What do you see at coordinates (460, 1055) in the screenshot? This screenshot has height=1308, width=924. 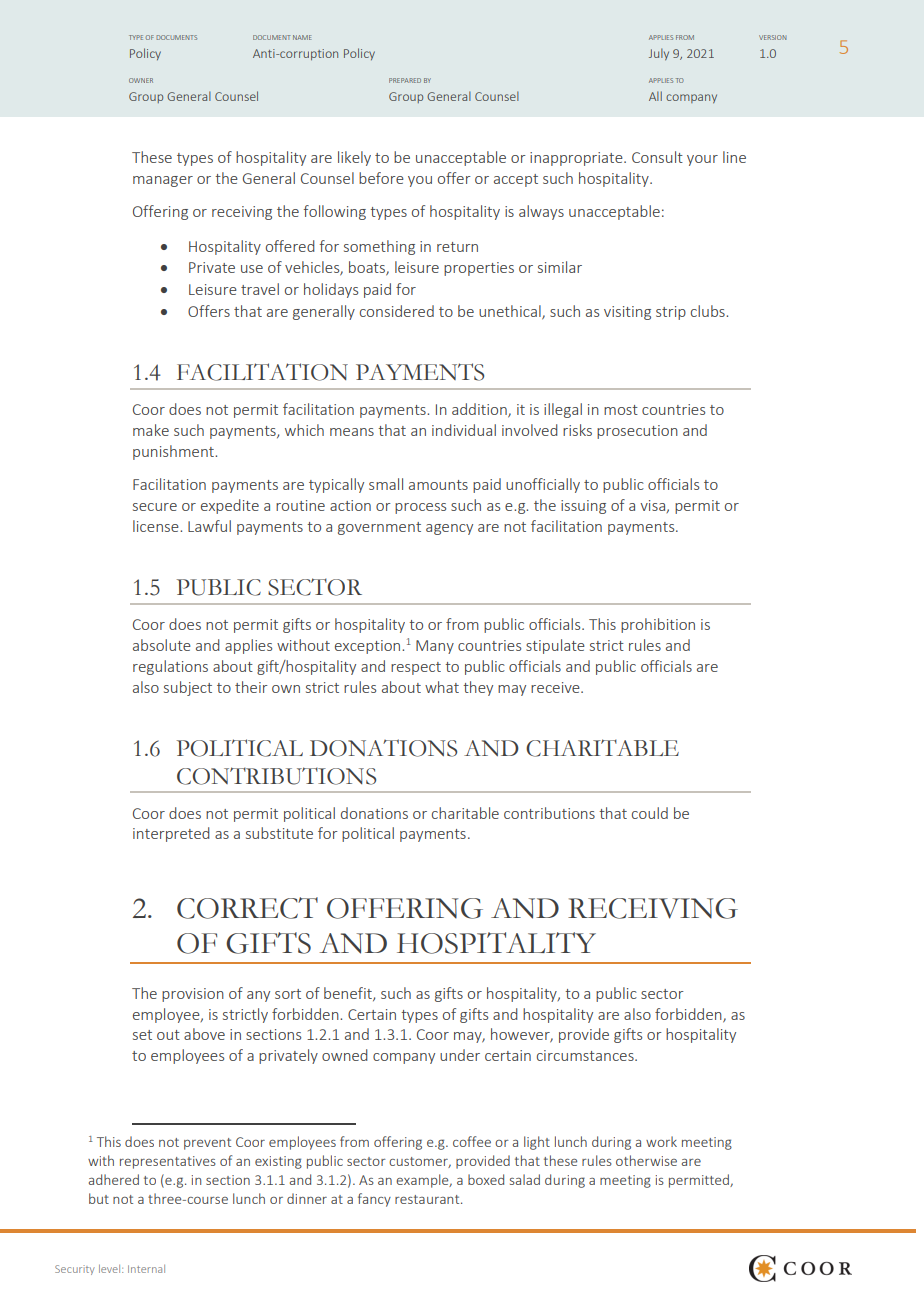 I see `under` at bounding box center [460, 1055].
